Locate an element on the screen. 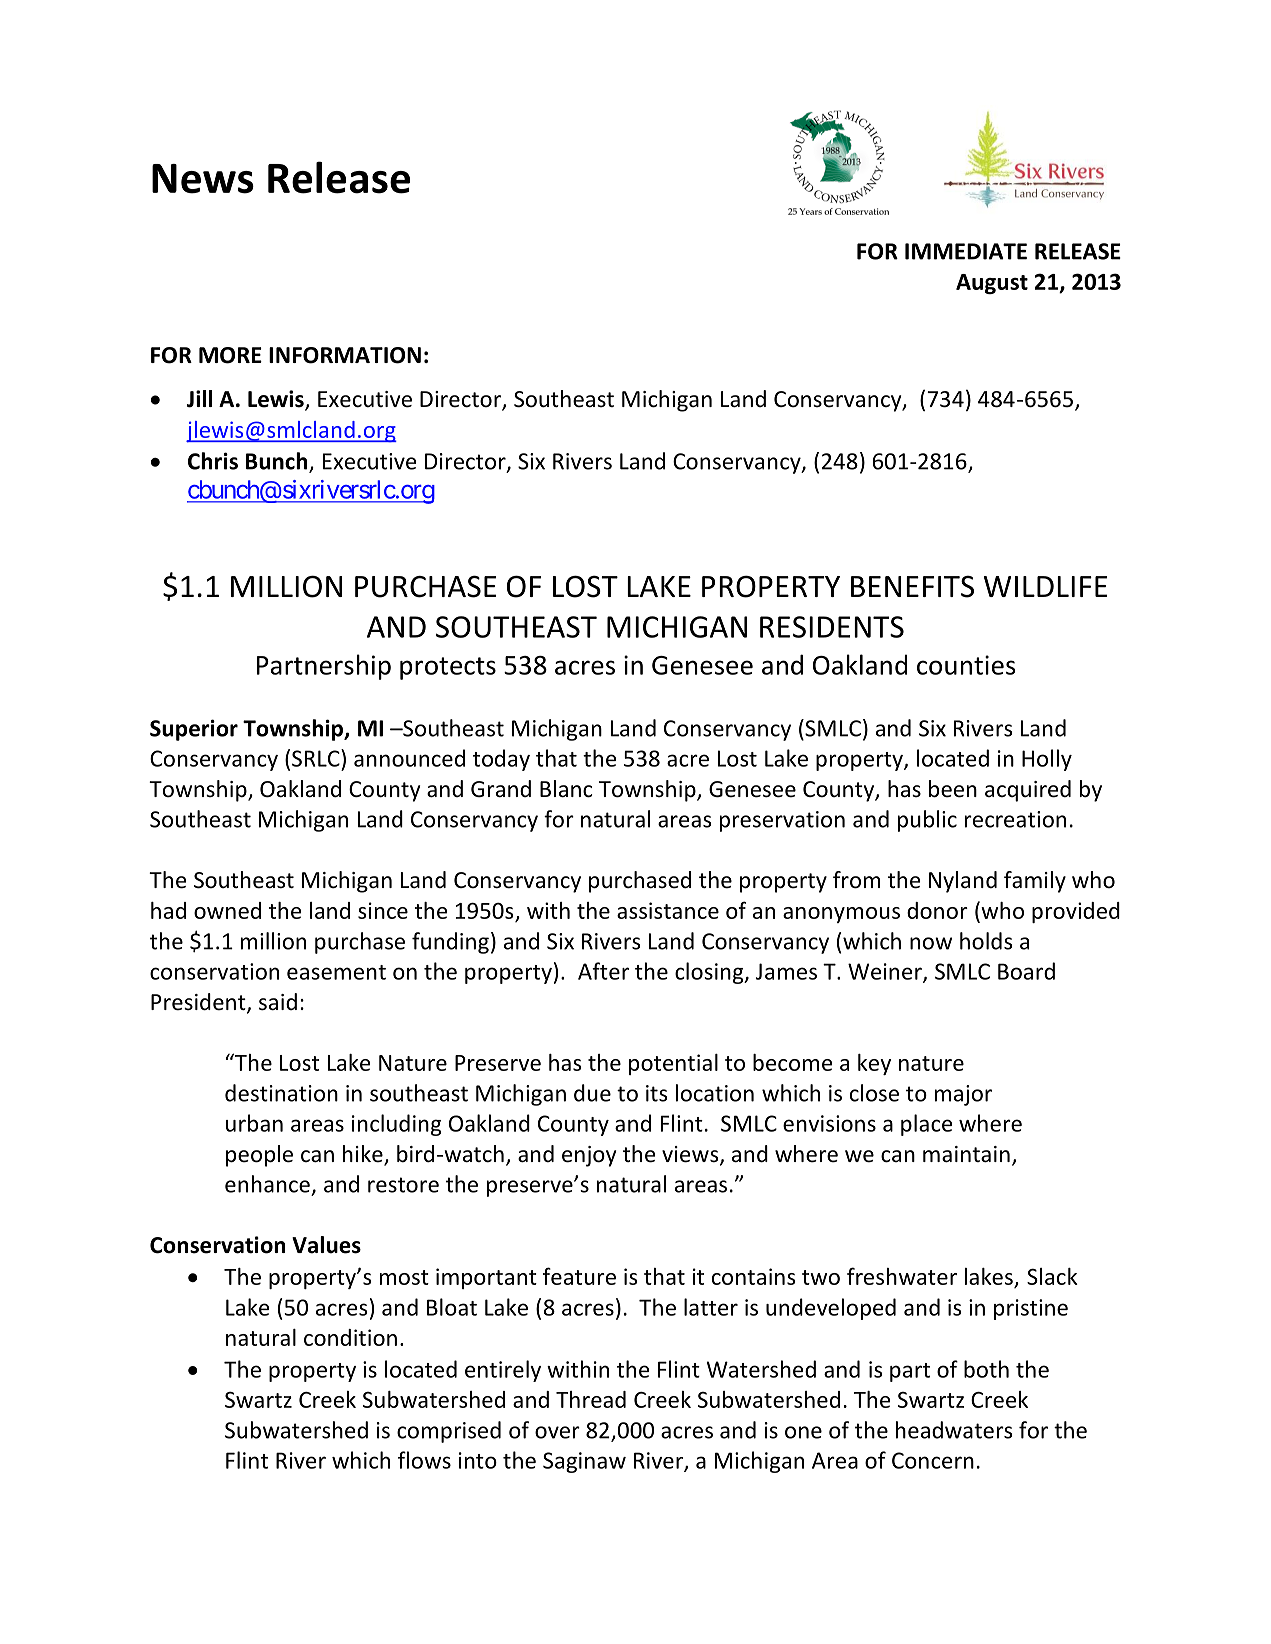 The width and height of the screenshot is (1271, 1644). condition is located at coordinates (350, 1337).
